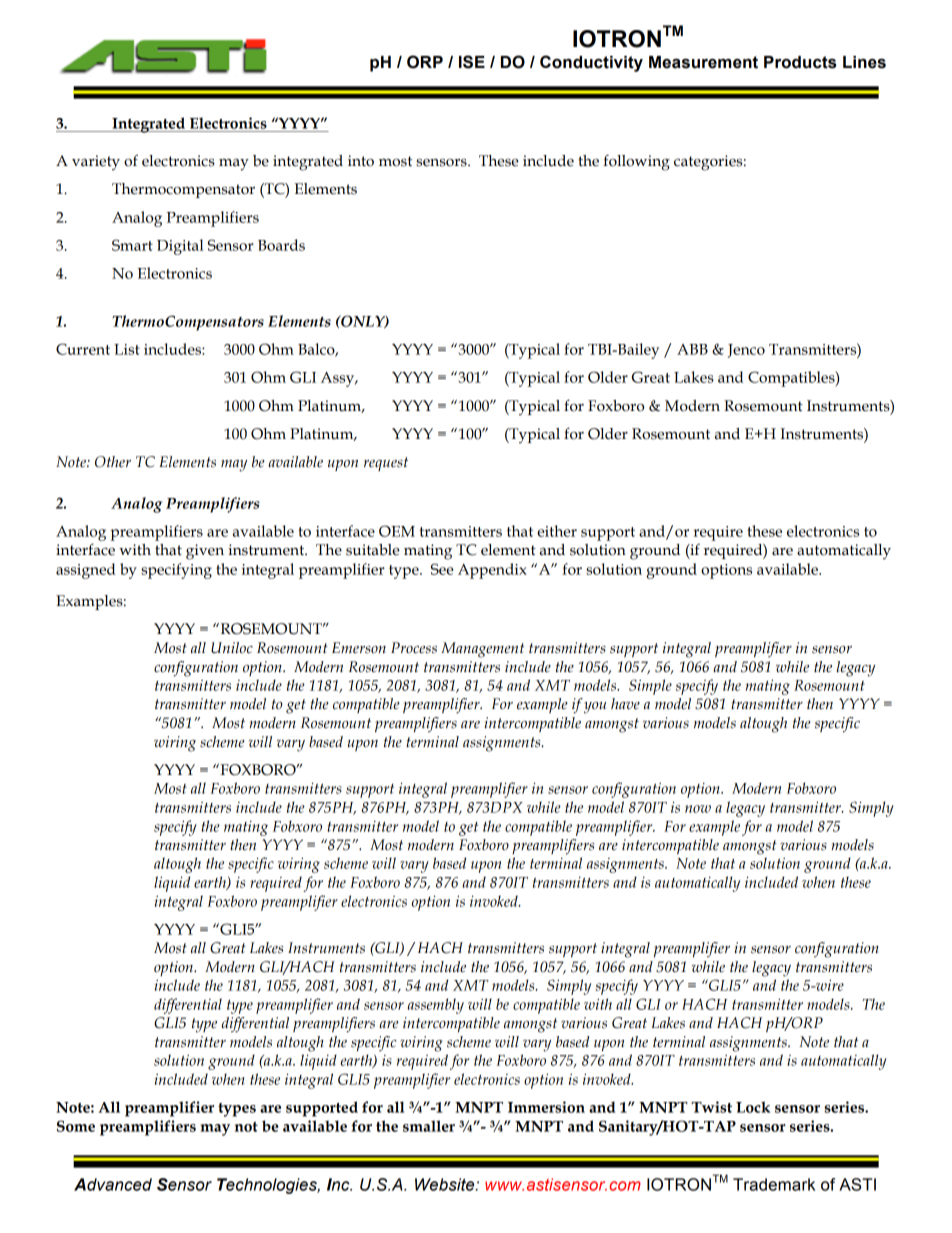 This image has width=952, height=1233. What do you see at coordinates (591, 63) in the image?
I see `Conductivity` at bounding box center [591, 63].
